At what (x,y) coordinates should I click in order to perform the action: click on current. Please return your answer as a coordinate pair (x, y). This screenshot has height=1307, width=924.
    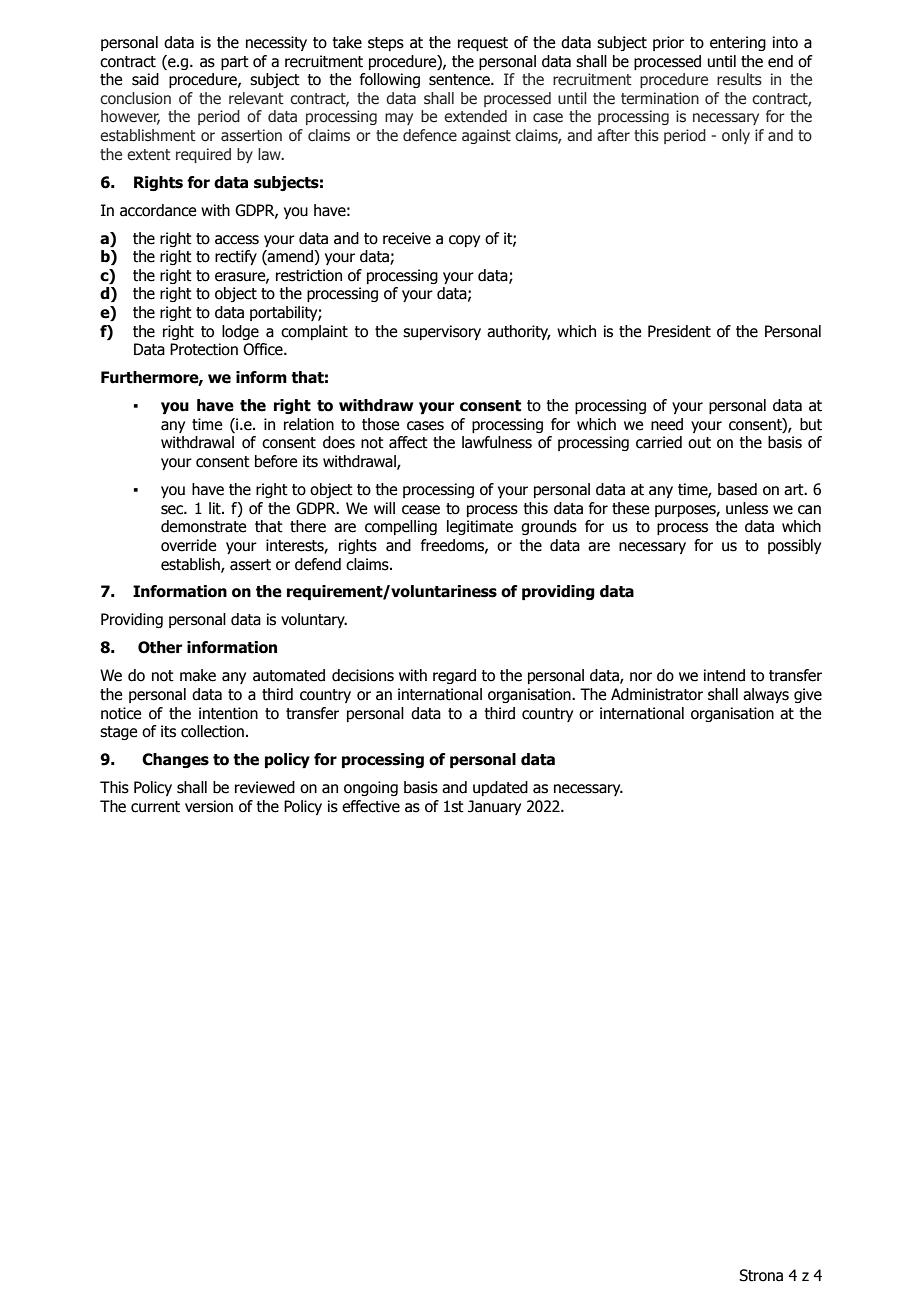
    Looking at the image, I should click on (155, 807).
